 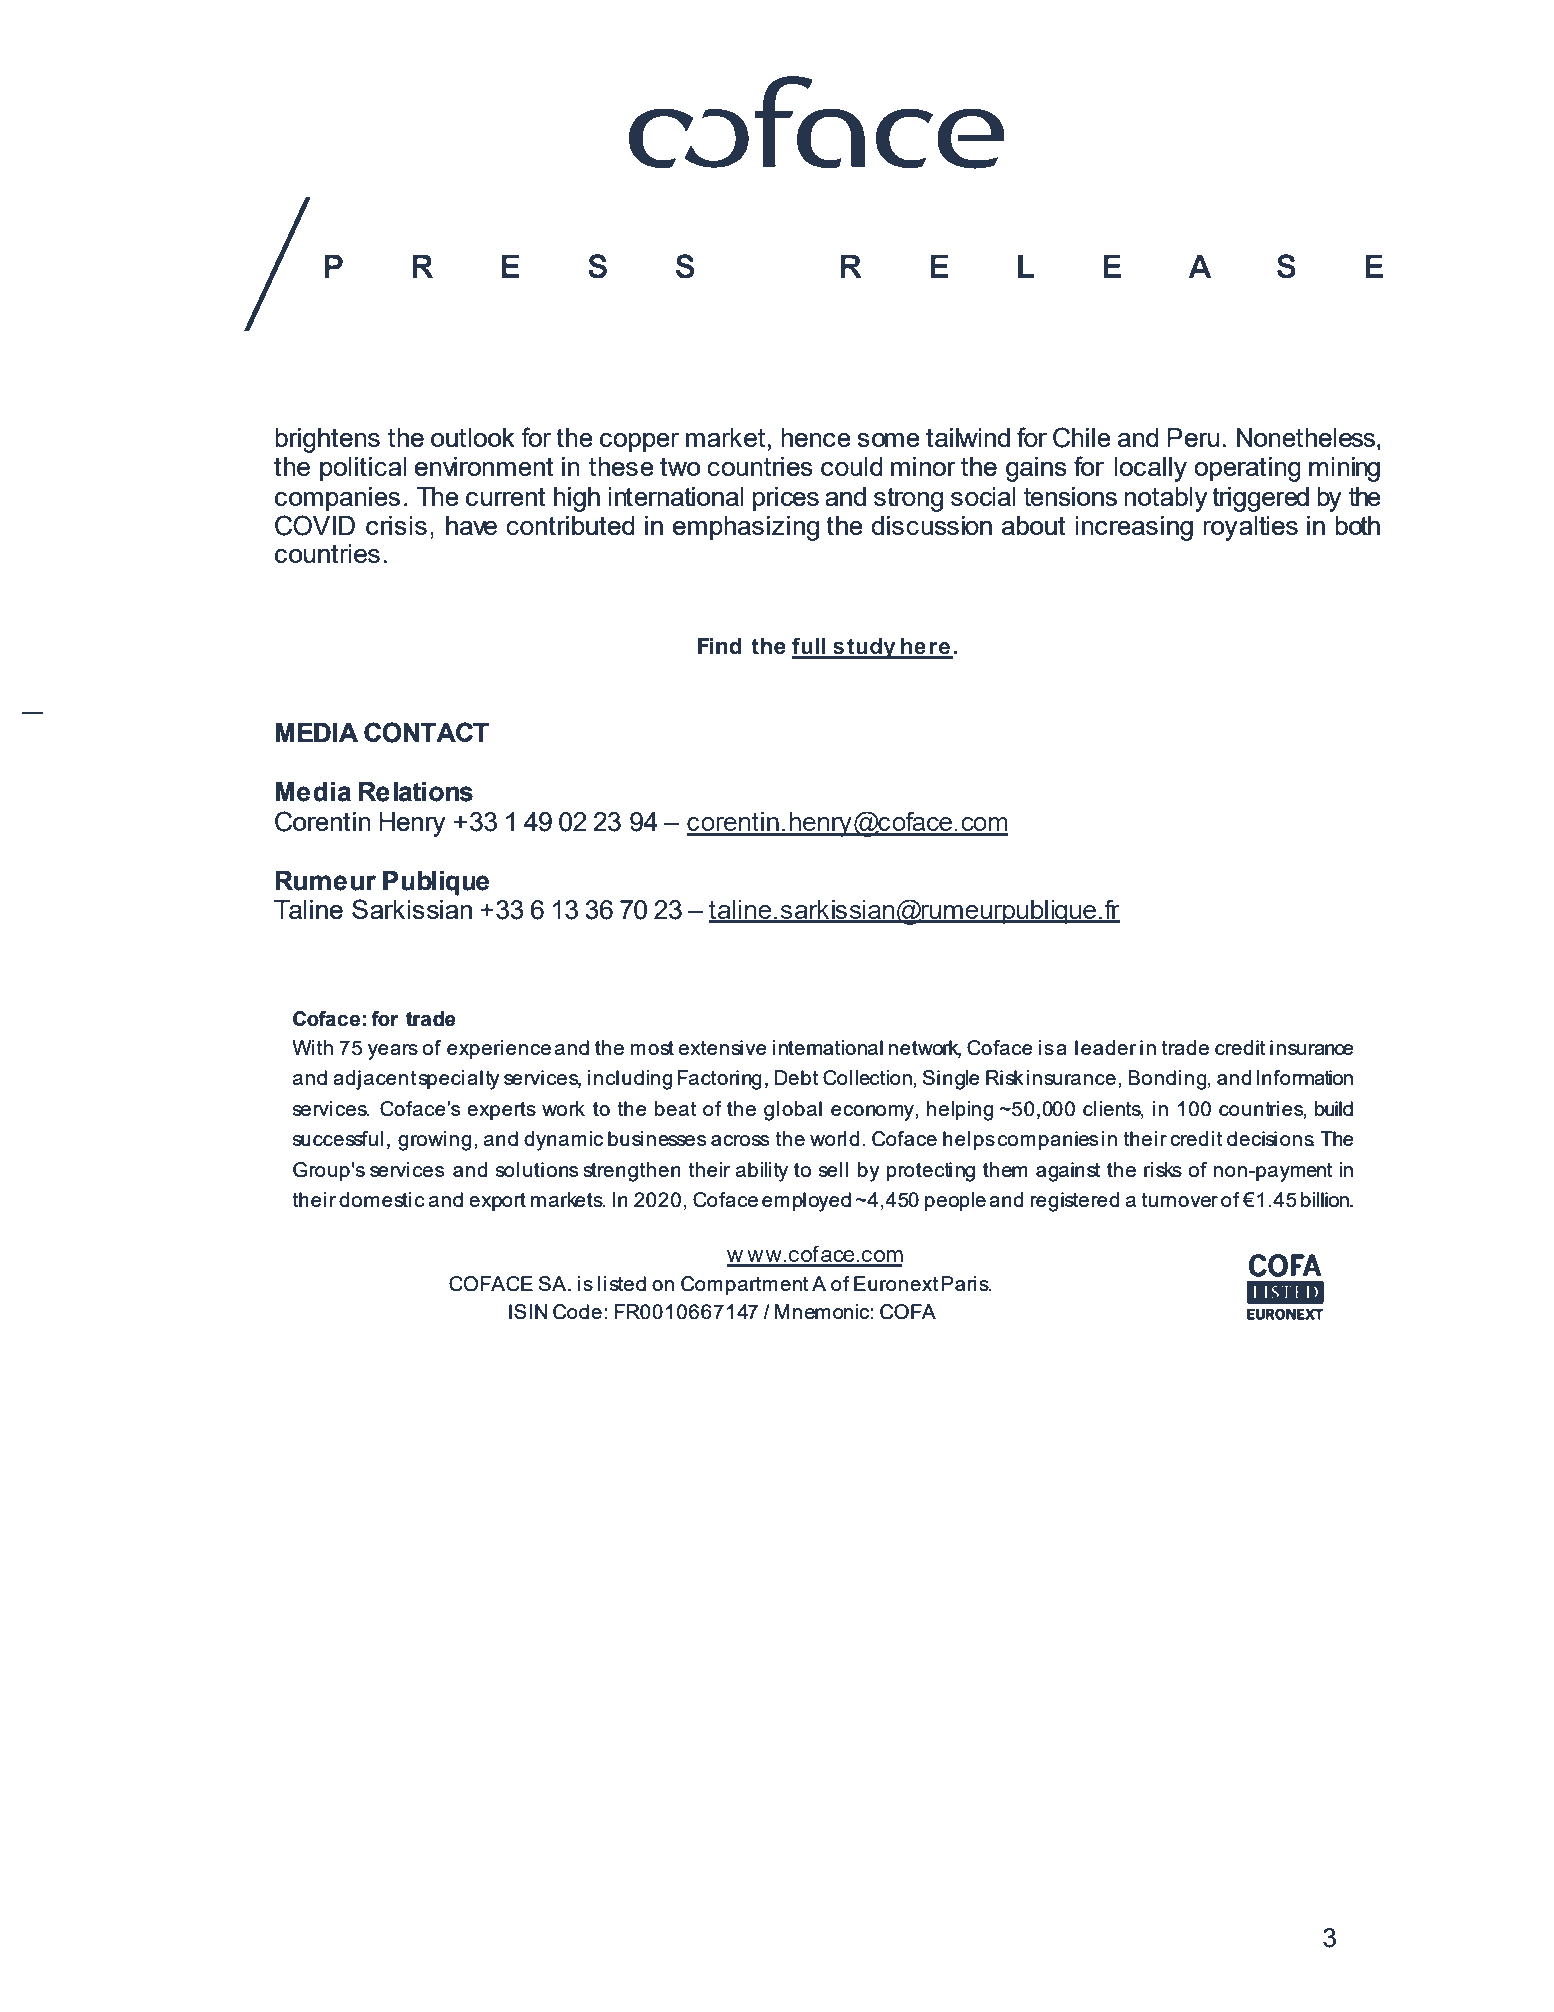 What do you see at coordinates (1247, 469) in the screenshot?
I see `operating` at bounding box center [1247, 469].
